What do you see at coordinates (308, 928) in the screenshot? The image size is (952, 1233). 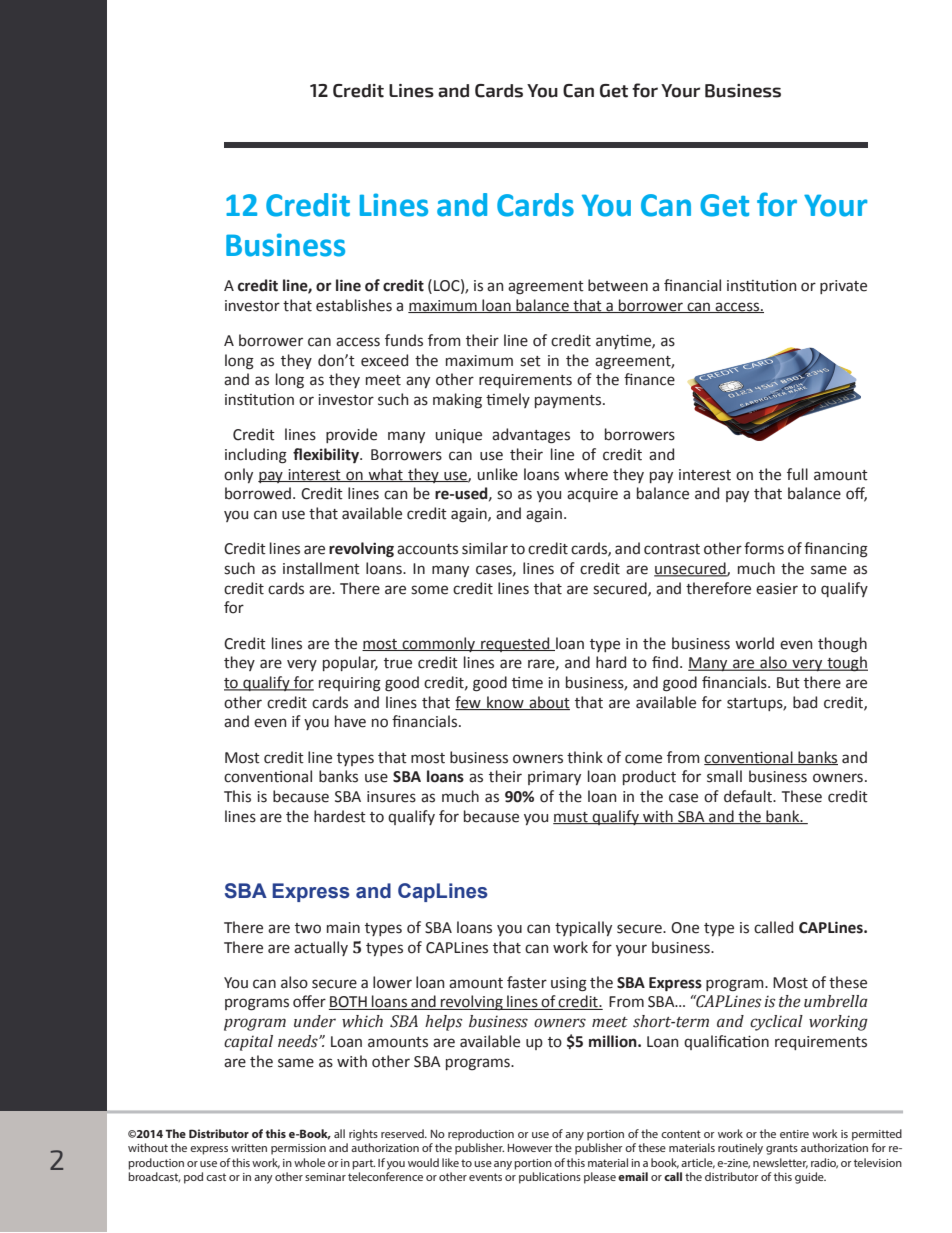 I see `two` at bounding box center [308, 928].
